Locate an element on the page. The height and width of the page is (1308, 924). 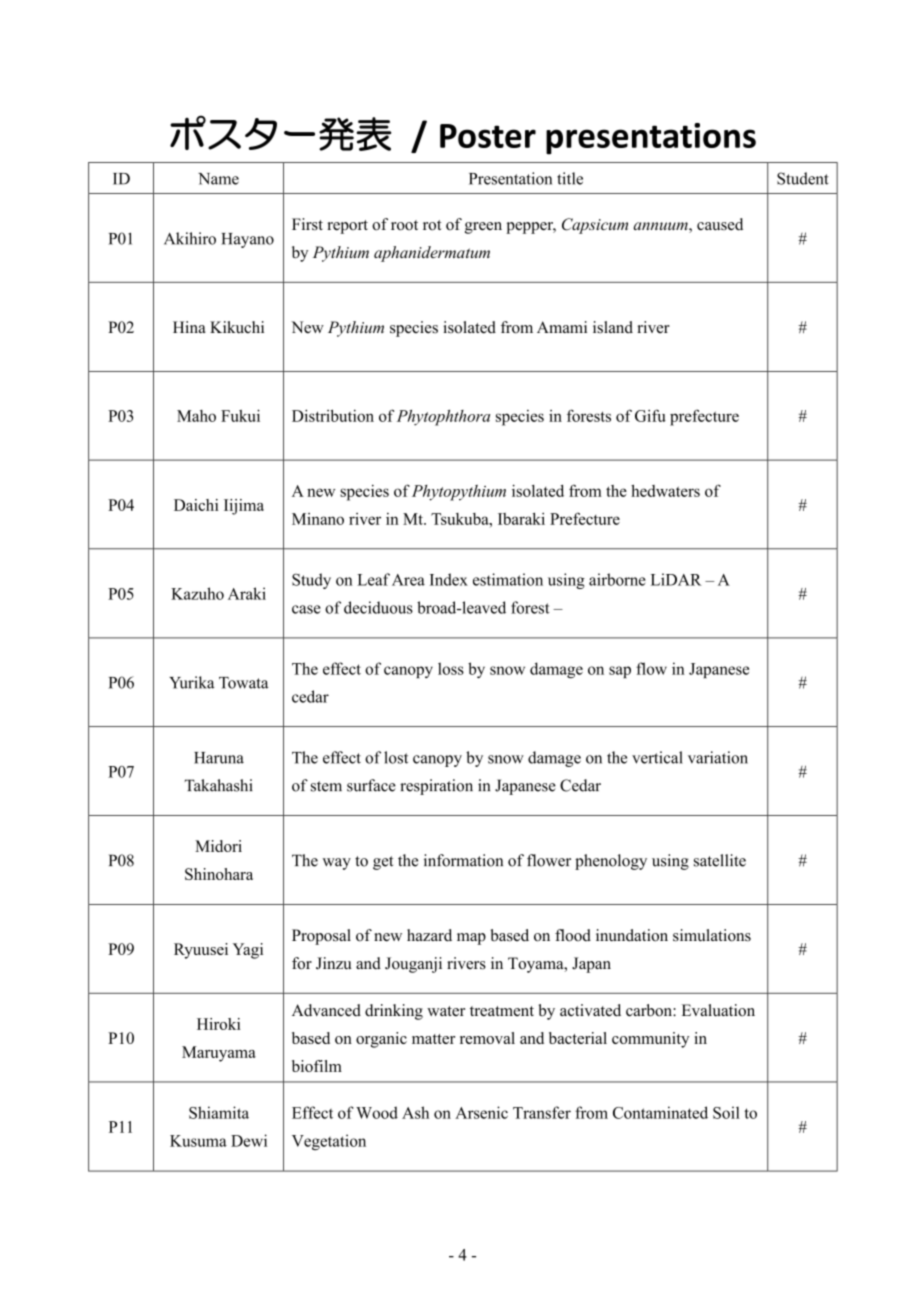
Name is located at coordinates (218, 179).
